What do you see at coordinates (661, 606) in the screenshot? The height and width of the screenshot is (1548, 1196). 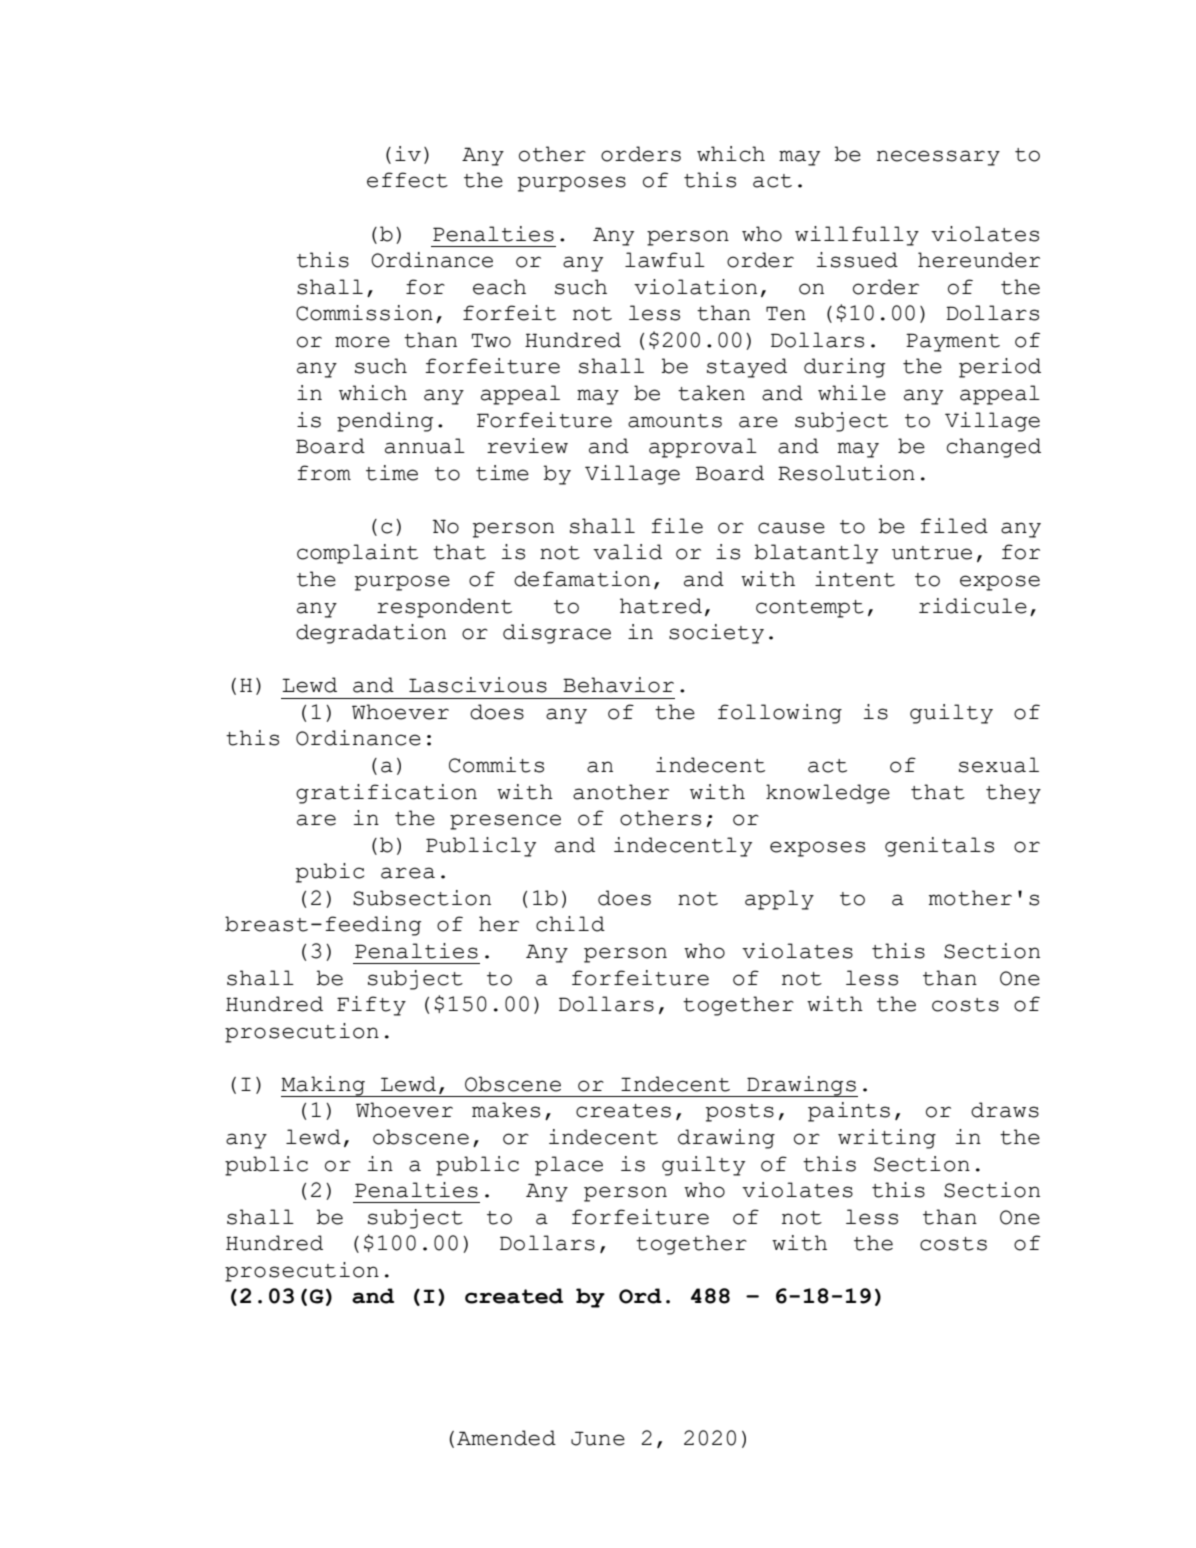 I see `hatred` at bounding box center [661, 606].
